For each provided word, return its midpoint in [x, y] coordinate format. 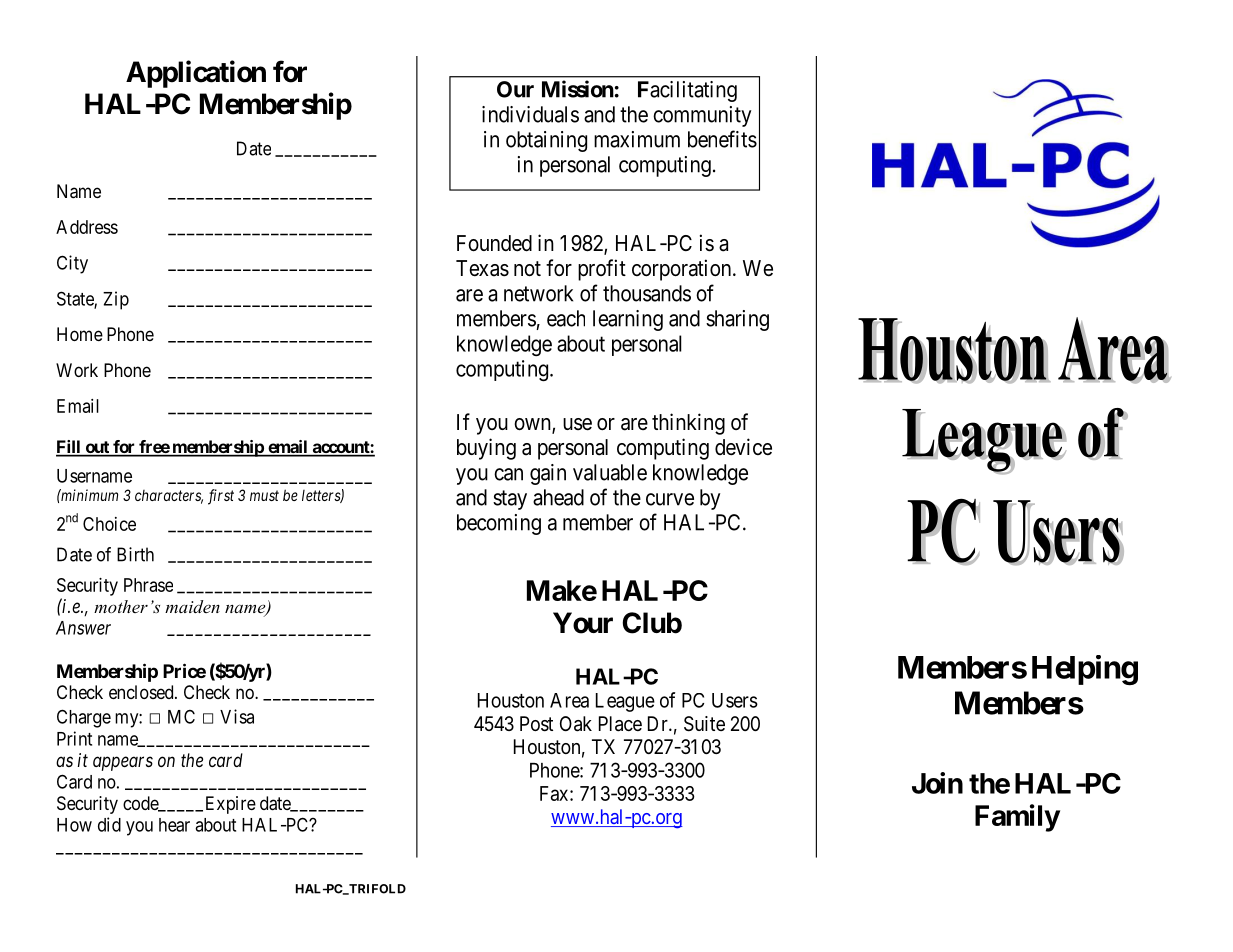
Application [196, 74]
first [221, 497]
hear [174, 825]
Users [735, 700]
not [527, 269]
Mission [578, 89]
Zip [116, 300]
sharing [737, 320]
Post [536, 724]
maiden [192, 606]
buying [486, 449]
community [702, 116]
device [743, 447]
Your [583, 623]
